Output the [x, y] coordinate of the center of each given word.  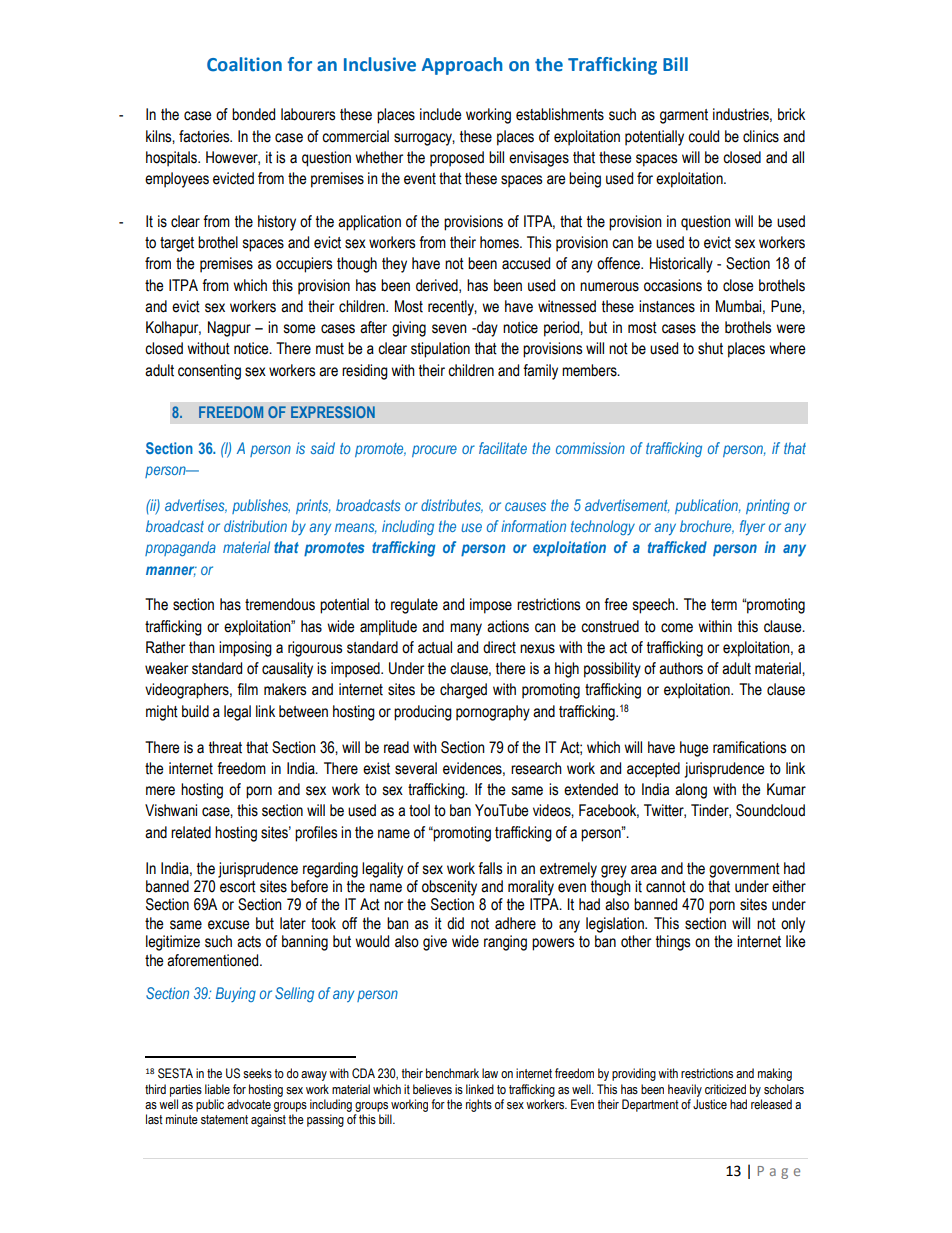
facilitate [503, 448]
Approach [462, 66]
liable [217, 1089]
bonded [253, 114]
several [416, 768]
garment [684, 116]
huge [694, 749]
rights [479, 1105]
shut [710, 348]
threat [225, 747]
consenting [209, 372]
